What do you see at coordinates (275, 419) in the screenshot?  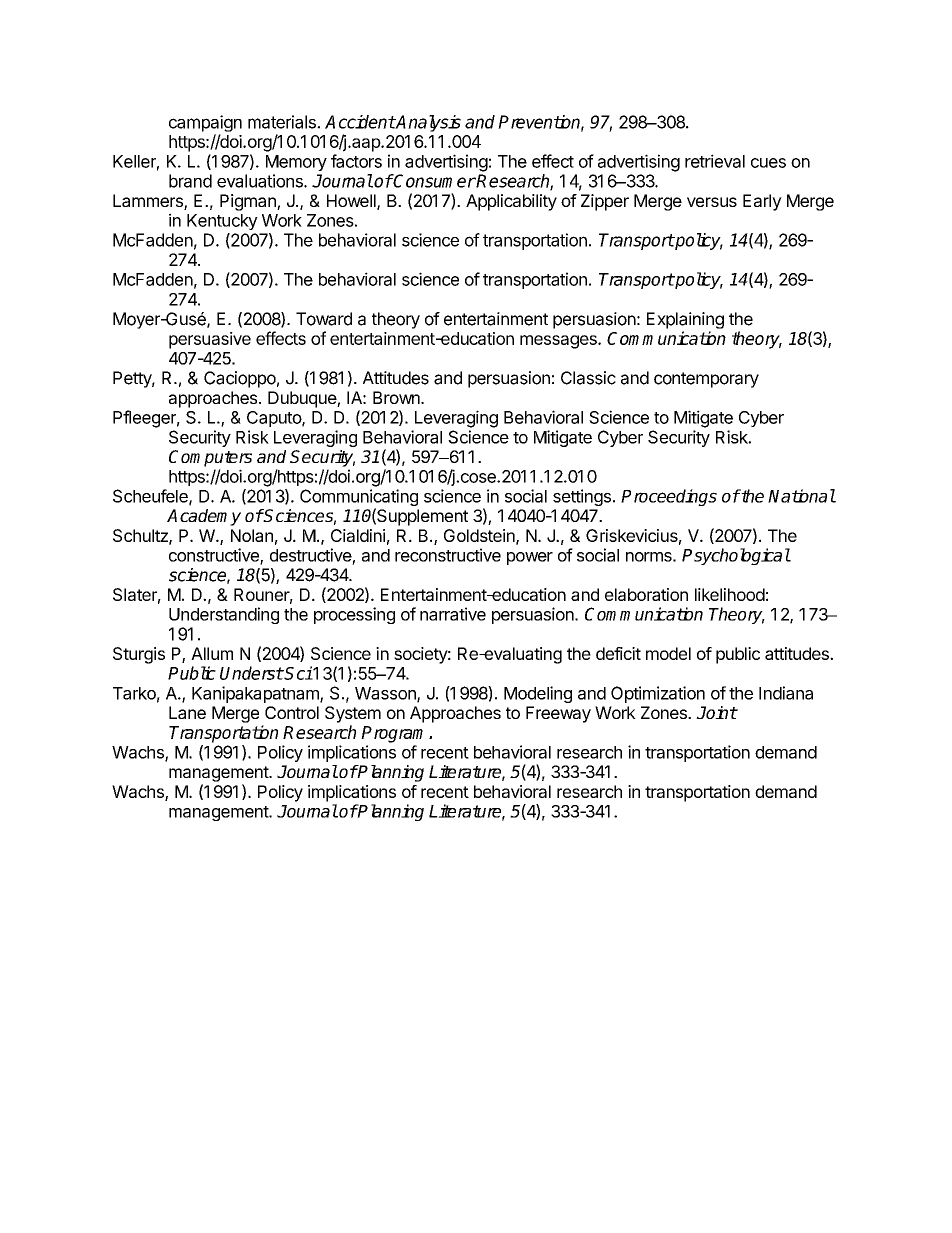 I see `Caputo` at bounding box center [275, 419].
